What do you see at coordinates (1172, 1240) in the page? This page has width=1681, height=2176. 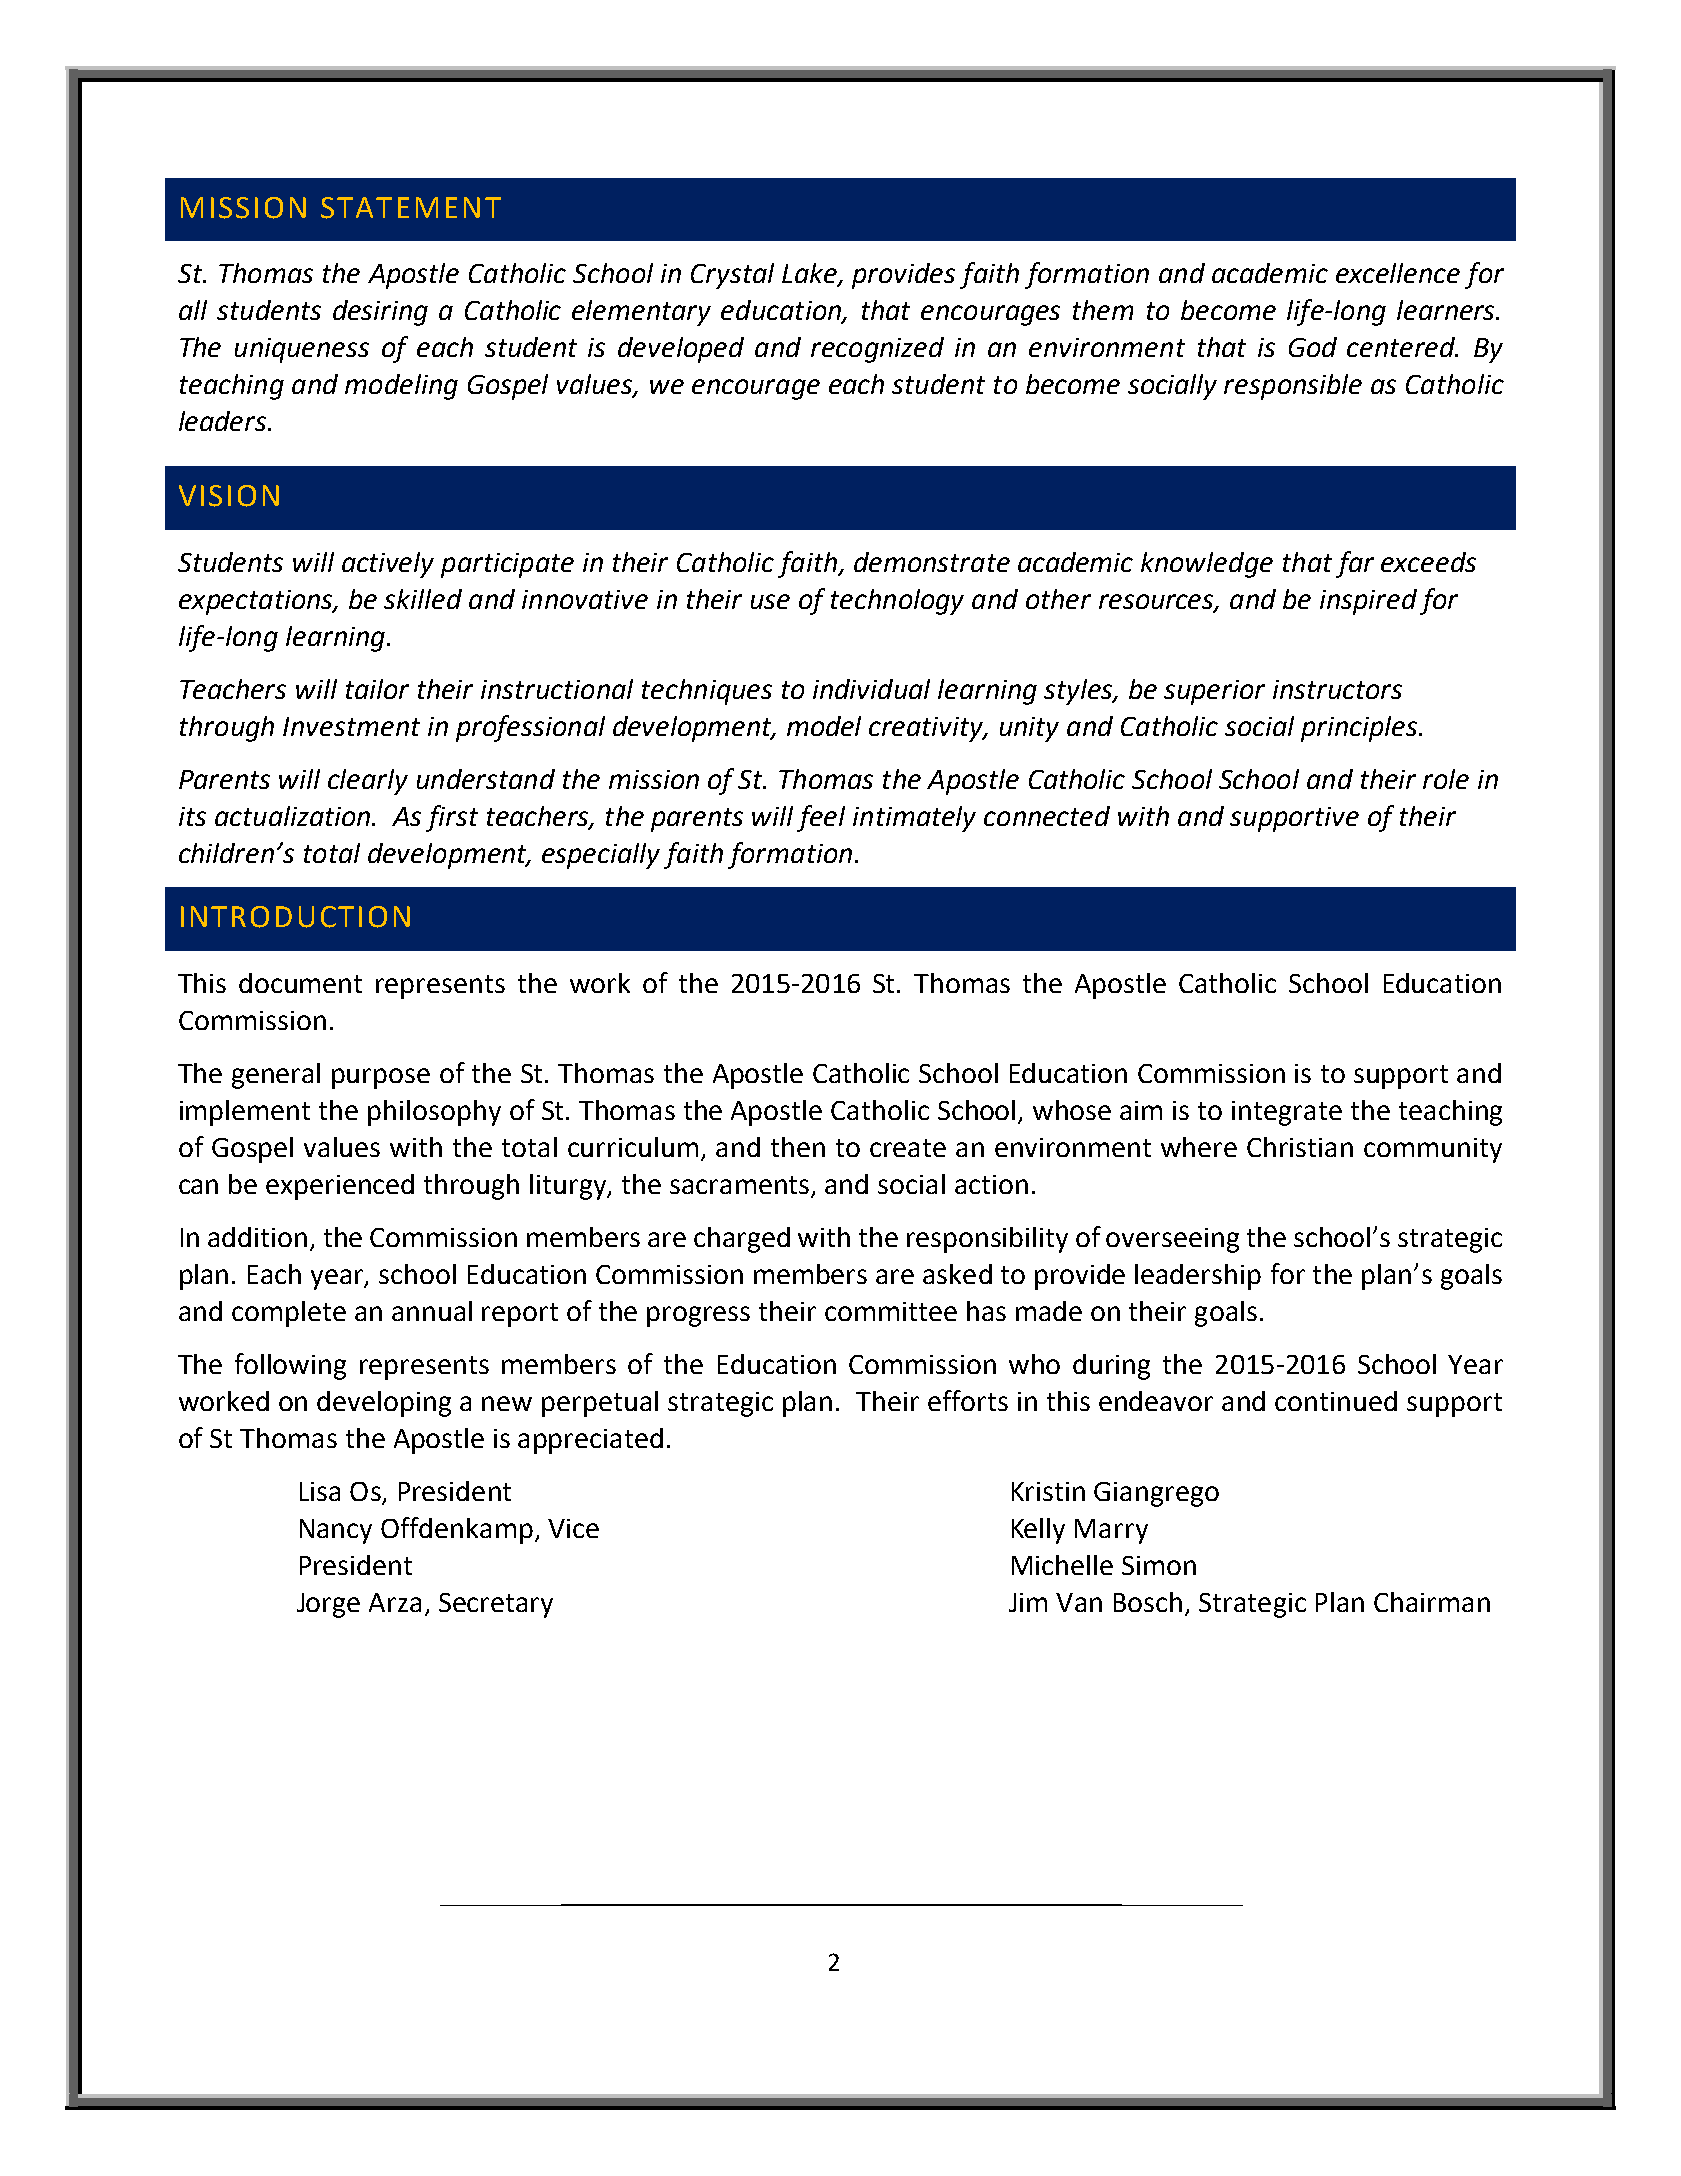 I see `overseeing` at bounding box center [1172, 1240].
